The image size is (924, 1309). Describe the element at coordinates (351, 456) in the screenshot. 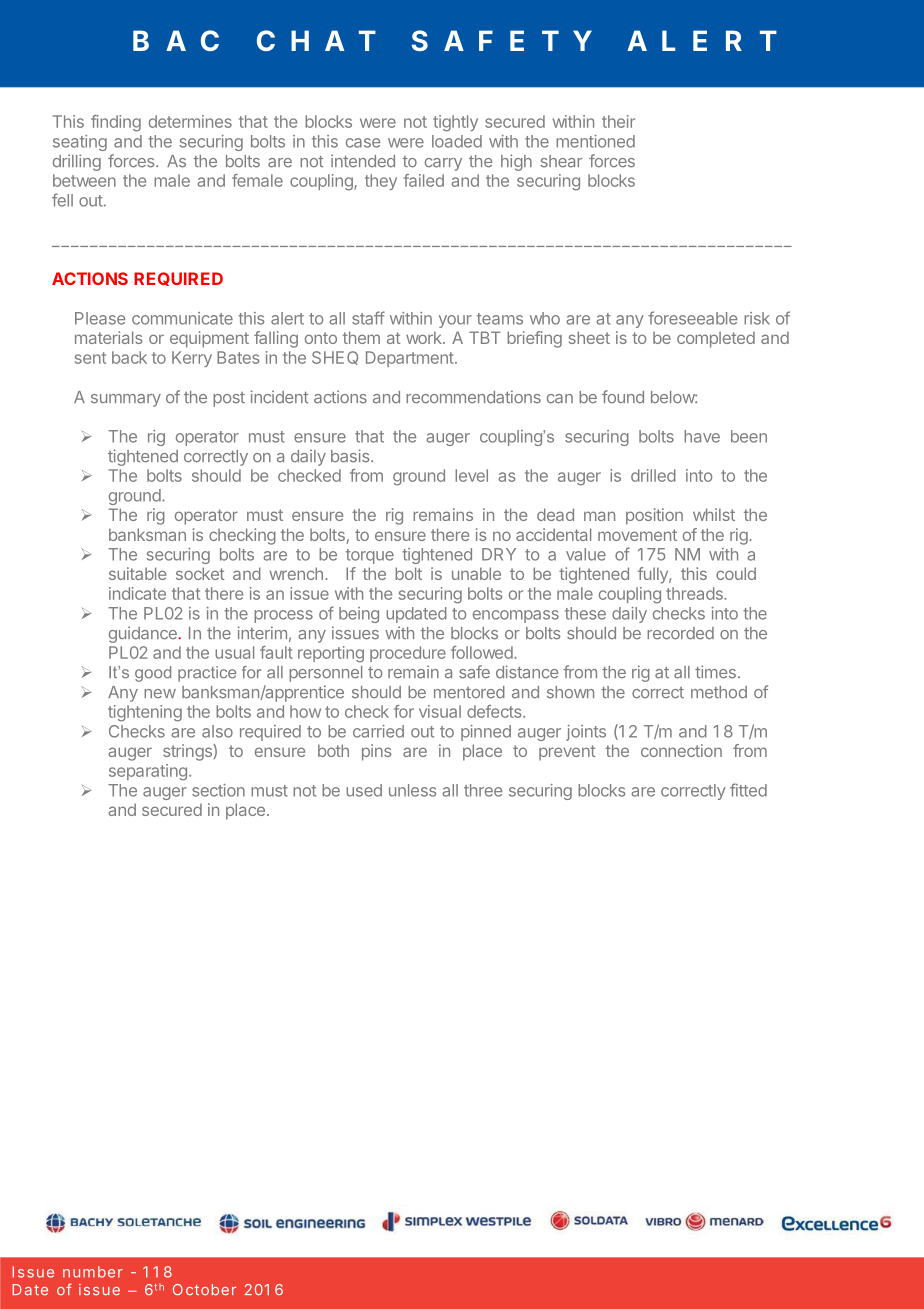

I see `basis` at that location.
